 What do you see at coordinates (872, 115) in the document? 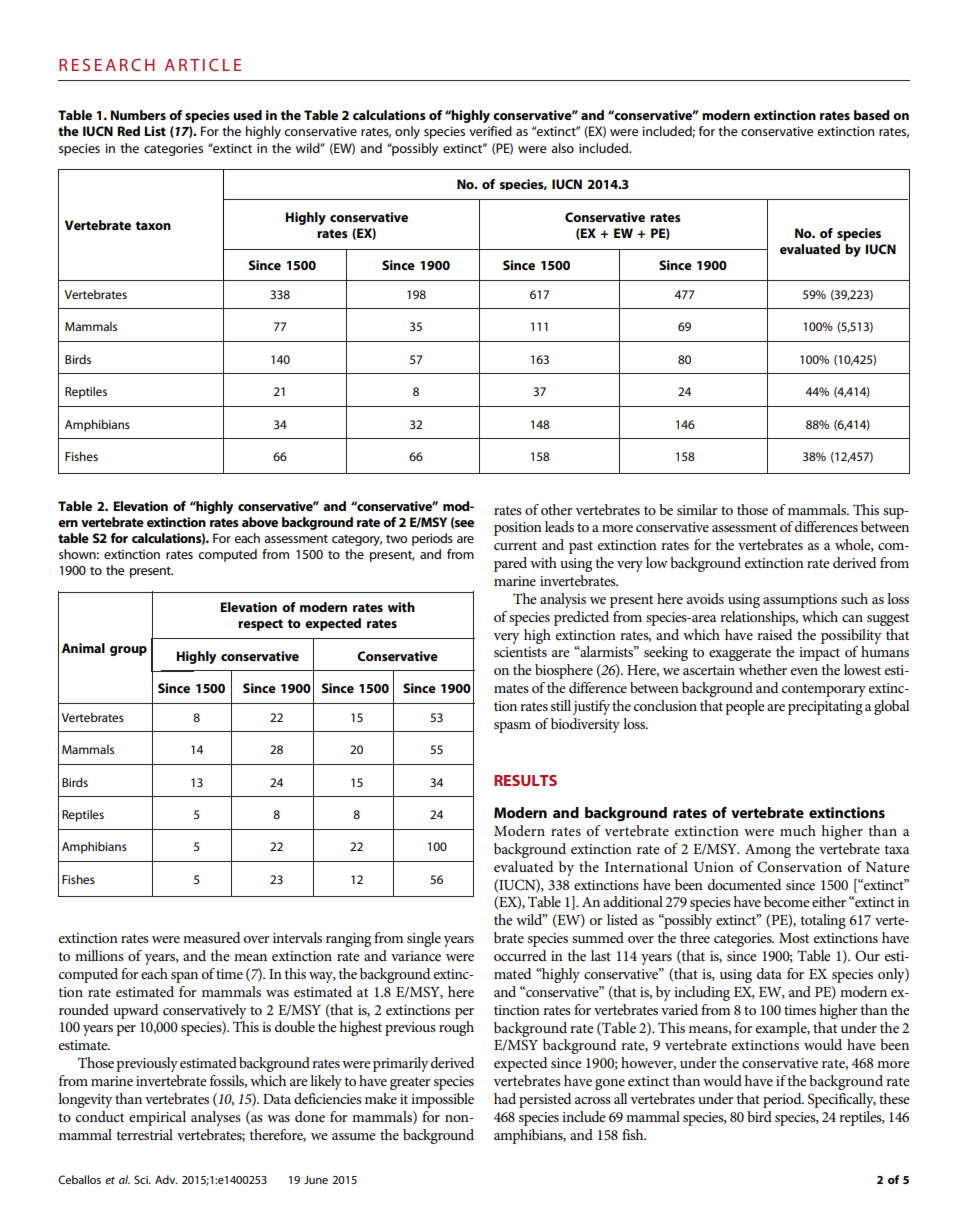
I see `based` at bounding box center [872, 115].
